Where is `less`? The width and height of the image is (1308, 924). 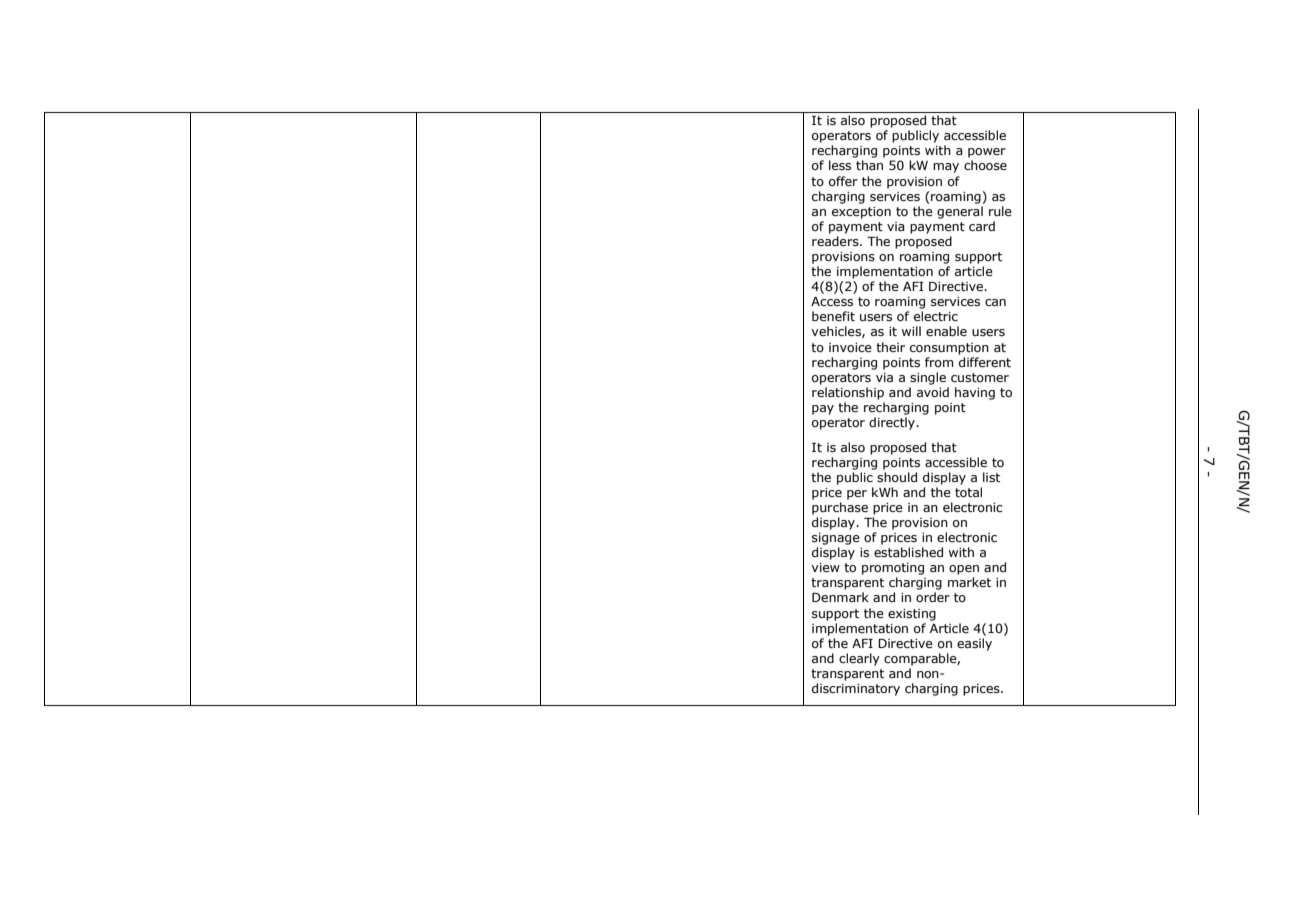
less is located at coordinates (840, 165).
